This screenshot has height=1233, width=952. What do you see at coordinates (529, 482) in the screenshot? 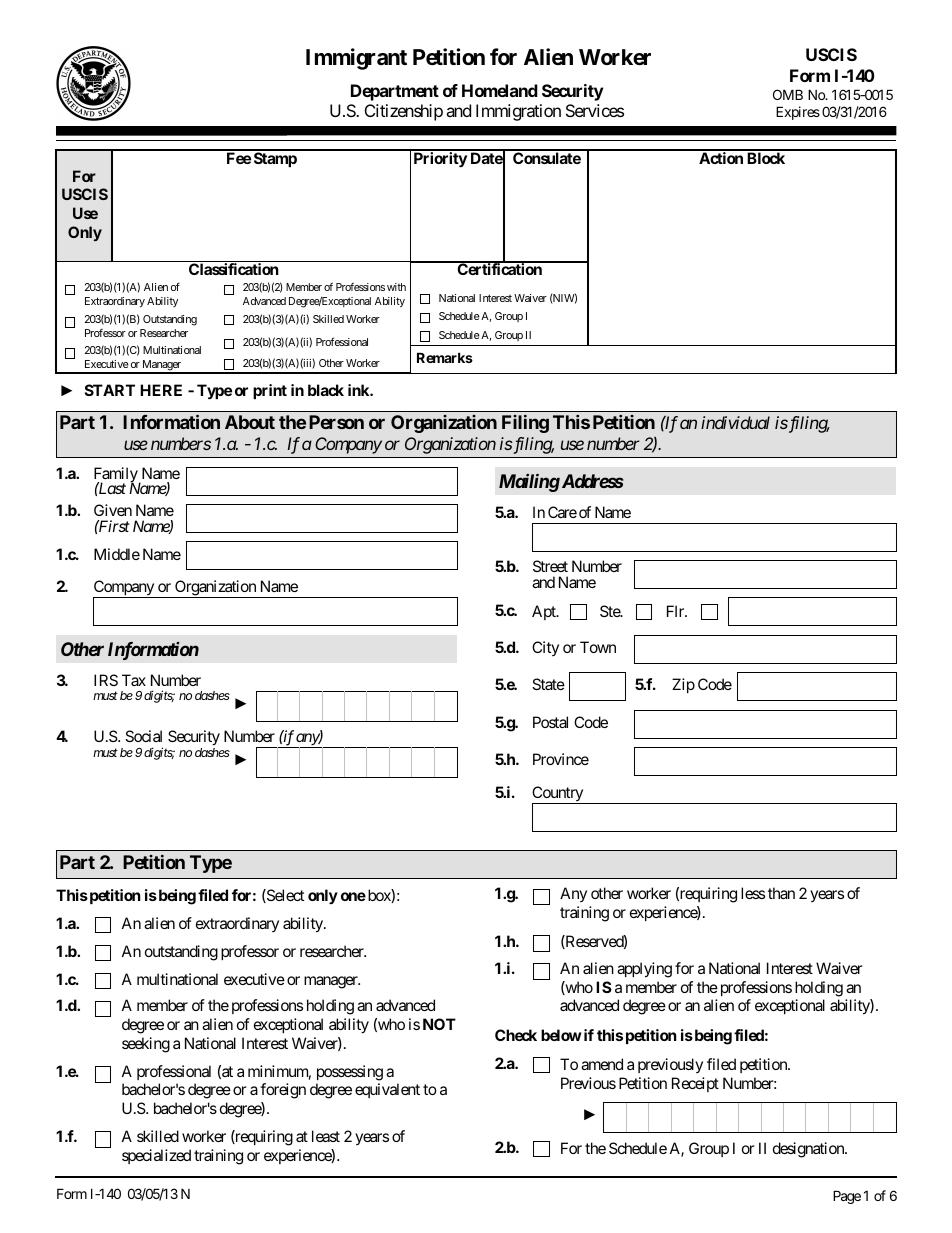
I see `Mailing` at bounding box center [529, 482].
